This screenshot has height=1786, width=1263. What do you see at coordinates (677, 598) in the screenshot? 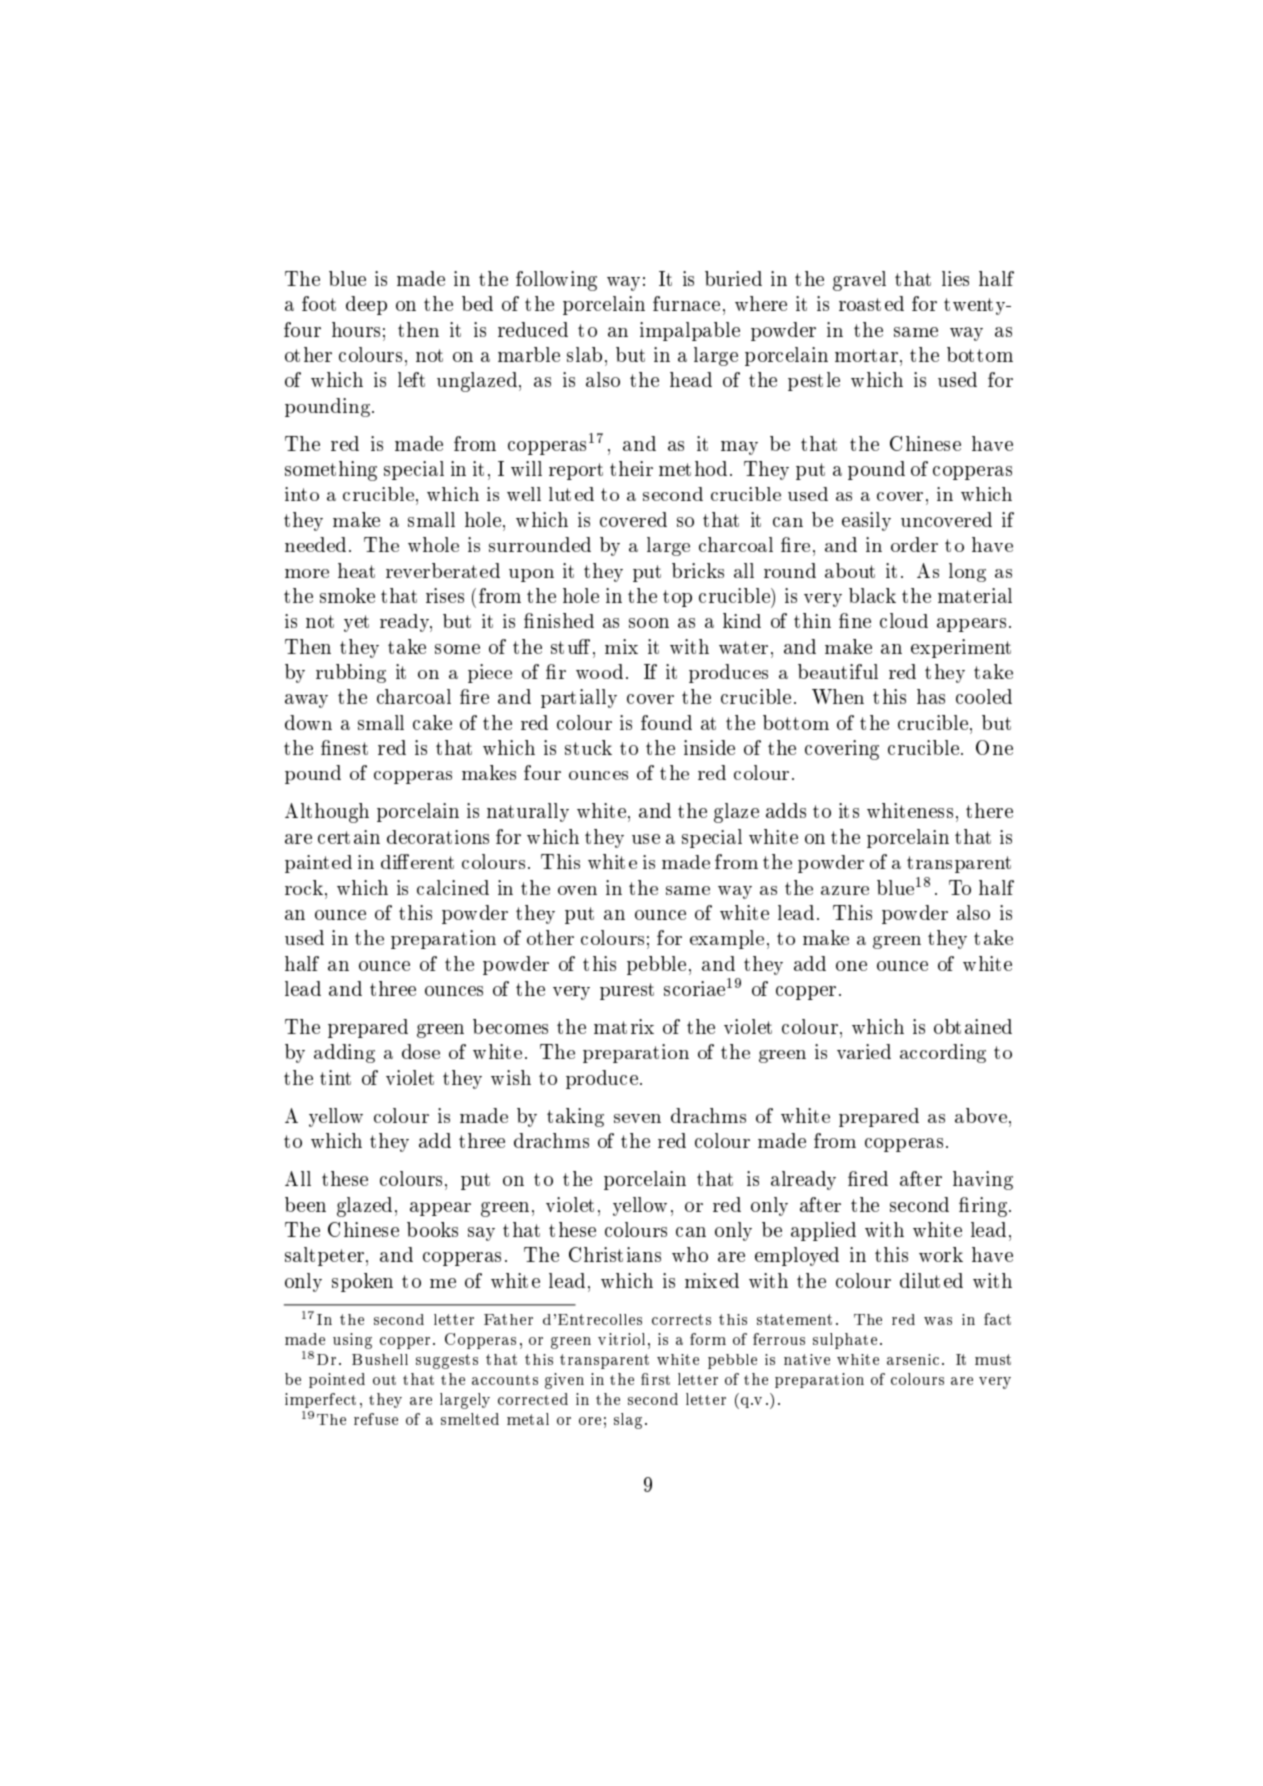
I see `top` at bounding box center [677, 598].
